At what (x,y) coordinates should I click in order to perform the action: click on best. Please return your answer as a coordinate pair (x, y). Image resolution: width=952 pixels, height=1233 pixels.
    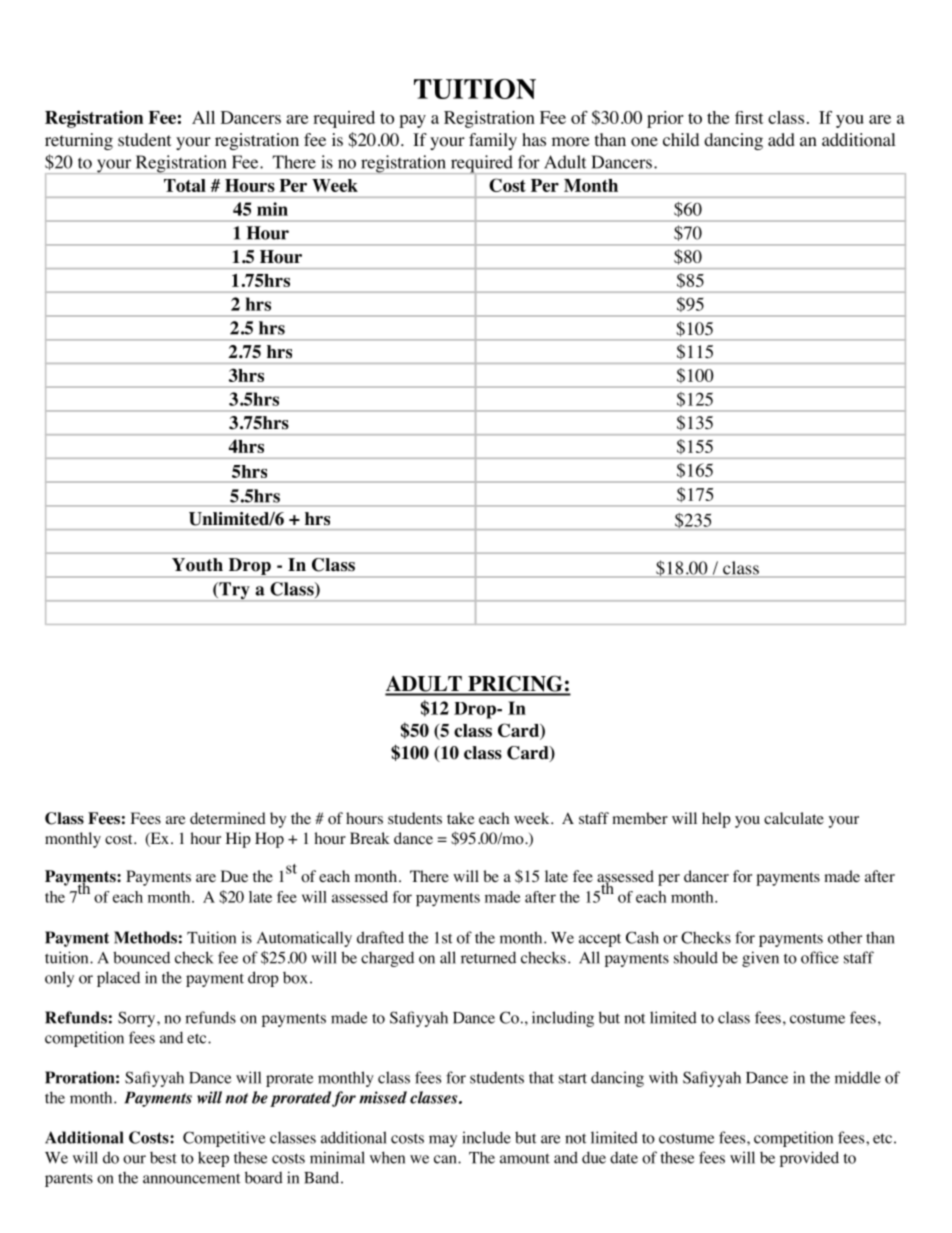
    Looking at the image, I should click on (163, 1158).
